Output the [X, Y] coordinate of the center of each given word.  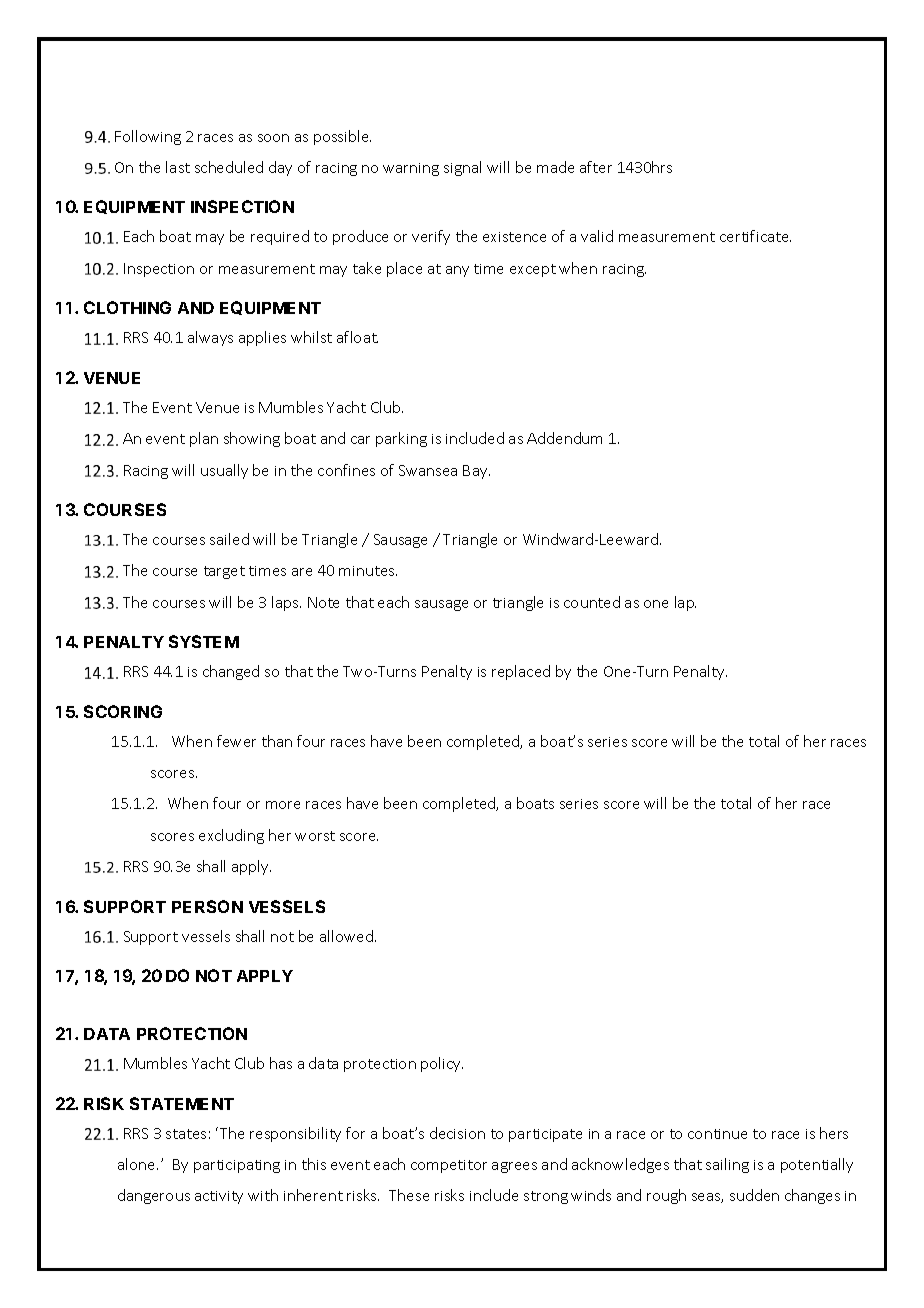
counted [592, 602]
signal [462, 168]
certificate [755, 236]
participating [237, 1166]
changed [231, 672]
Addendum [564, 438]
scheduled [229, 167]
